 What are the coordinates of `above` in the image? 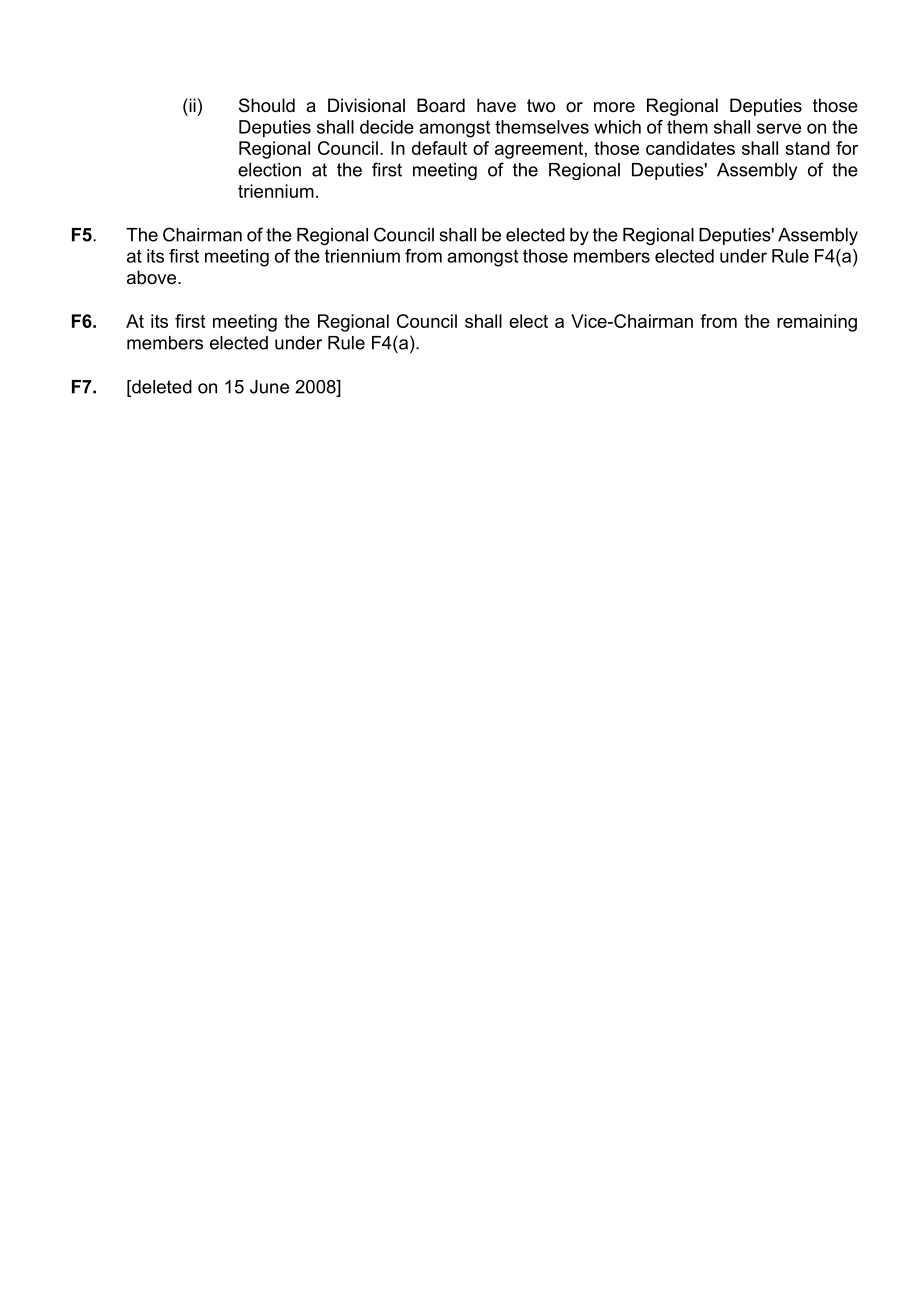 It's located at (153, 277).
